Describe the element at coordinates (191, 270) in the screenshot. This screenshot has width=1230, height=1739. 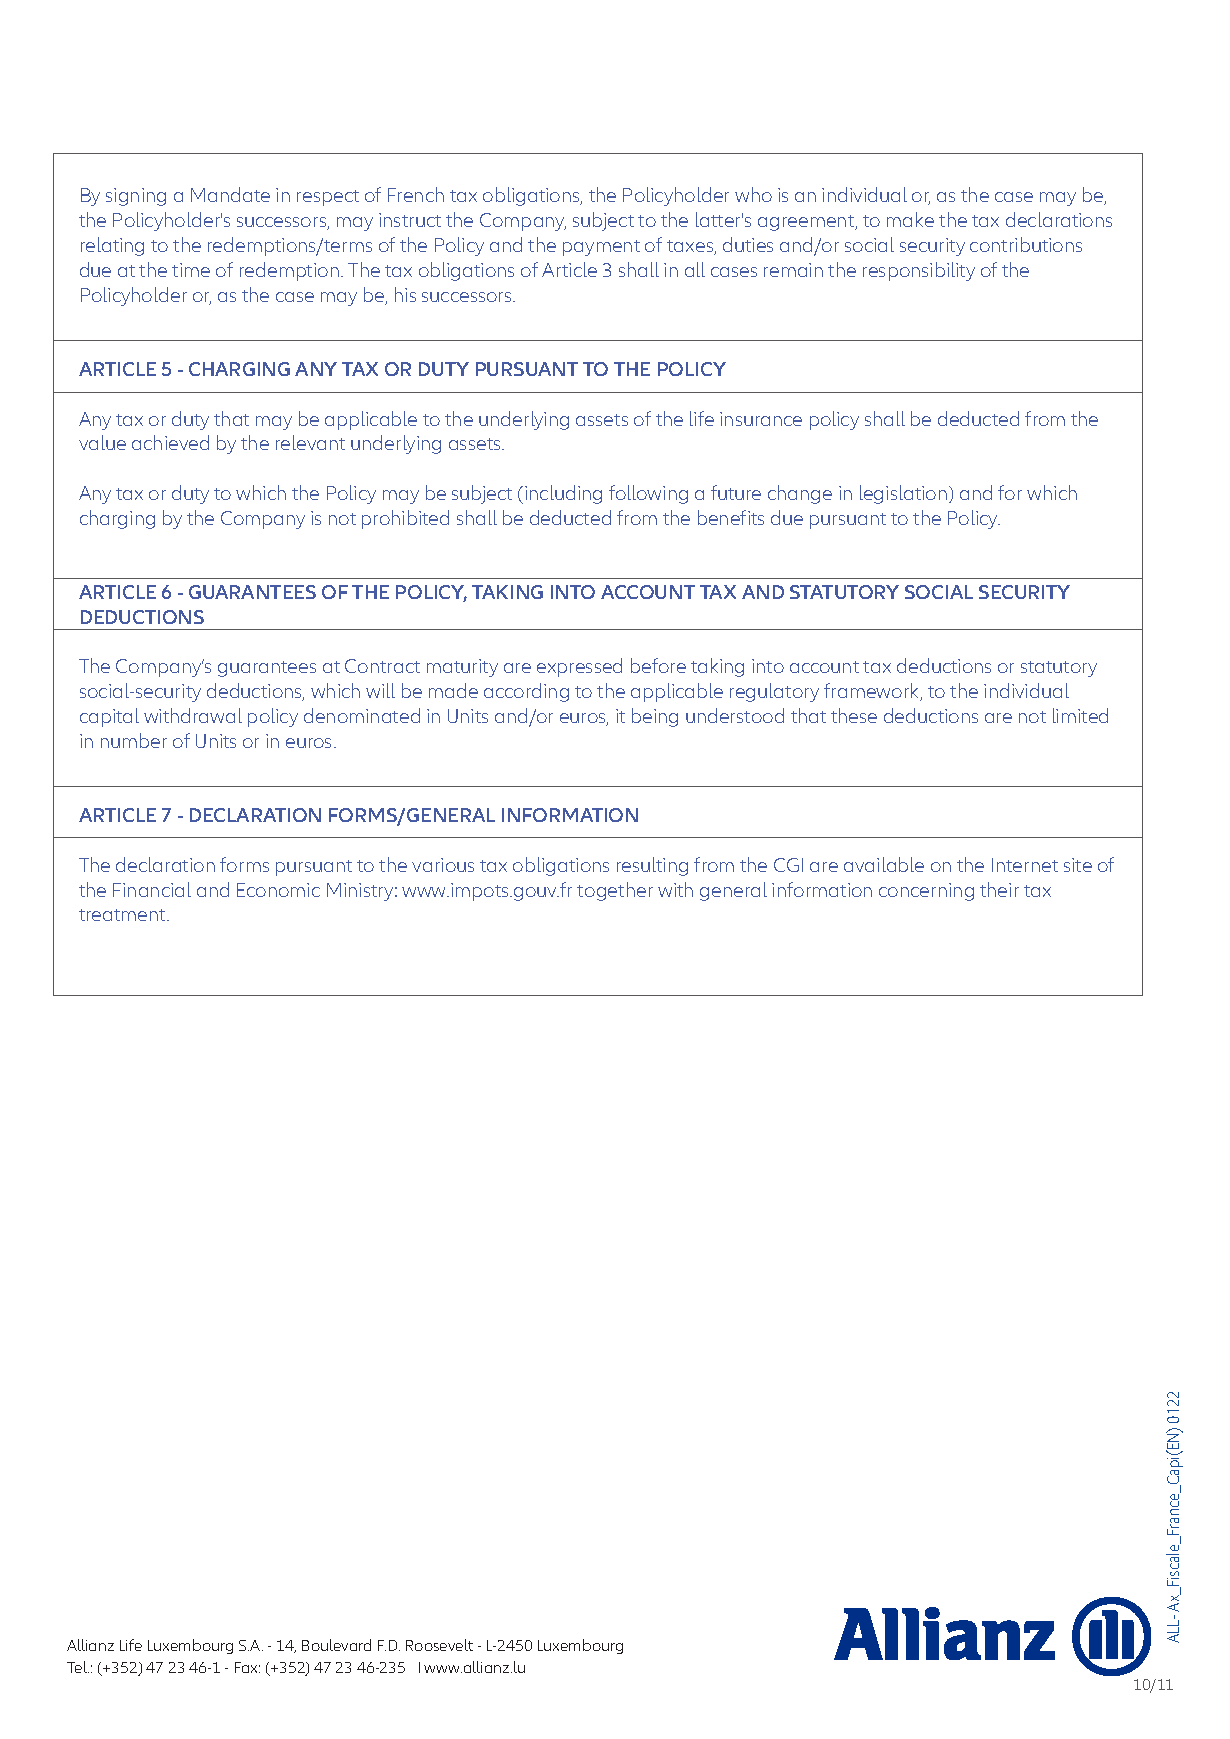
I see `time` at that location.
